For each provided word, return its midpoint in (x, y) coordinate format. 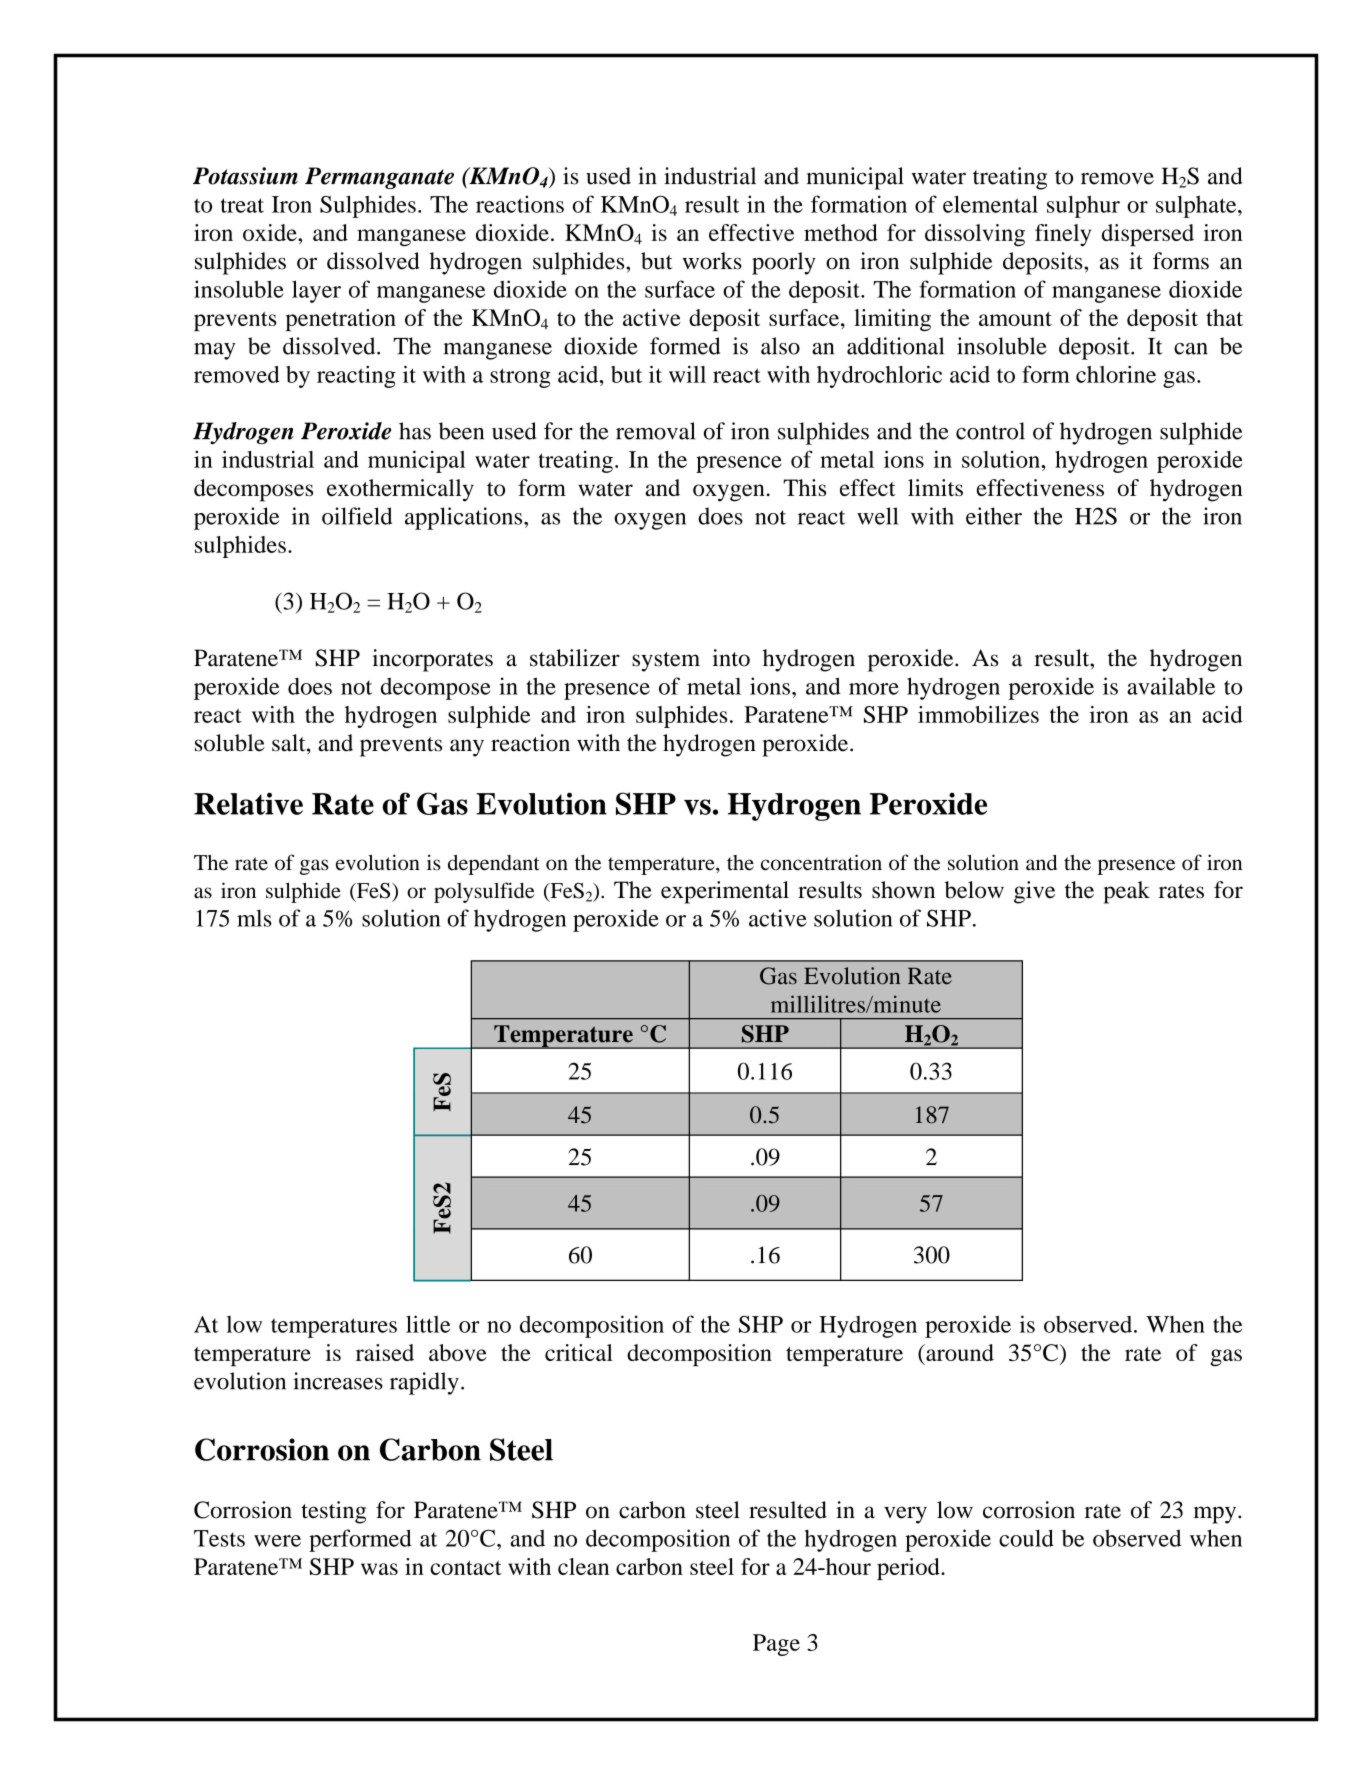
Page (776, 1645)
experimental (725, 892)
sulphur (1083, 206)
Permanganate (379, 178)
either (994, 516)
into (731, 658)
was (379, 1569)
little (428, 1324)
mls (254, 918)
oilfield (357, 516)
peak (1126, 892)
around (959, 1352)
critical (579, 1352)
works (712, 261)
